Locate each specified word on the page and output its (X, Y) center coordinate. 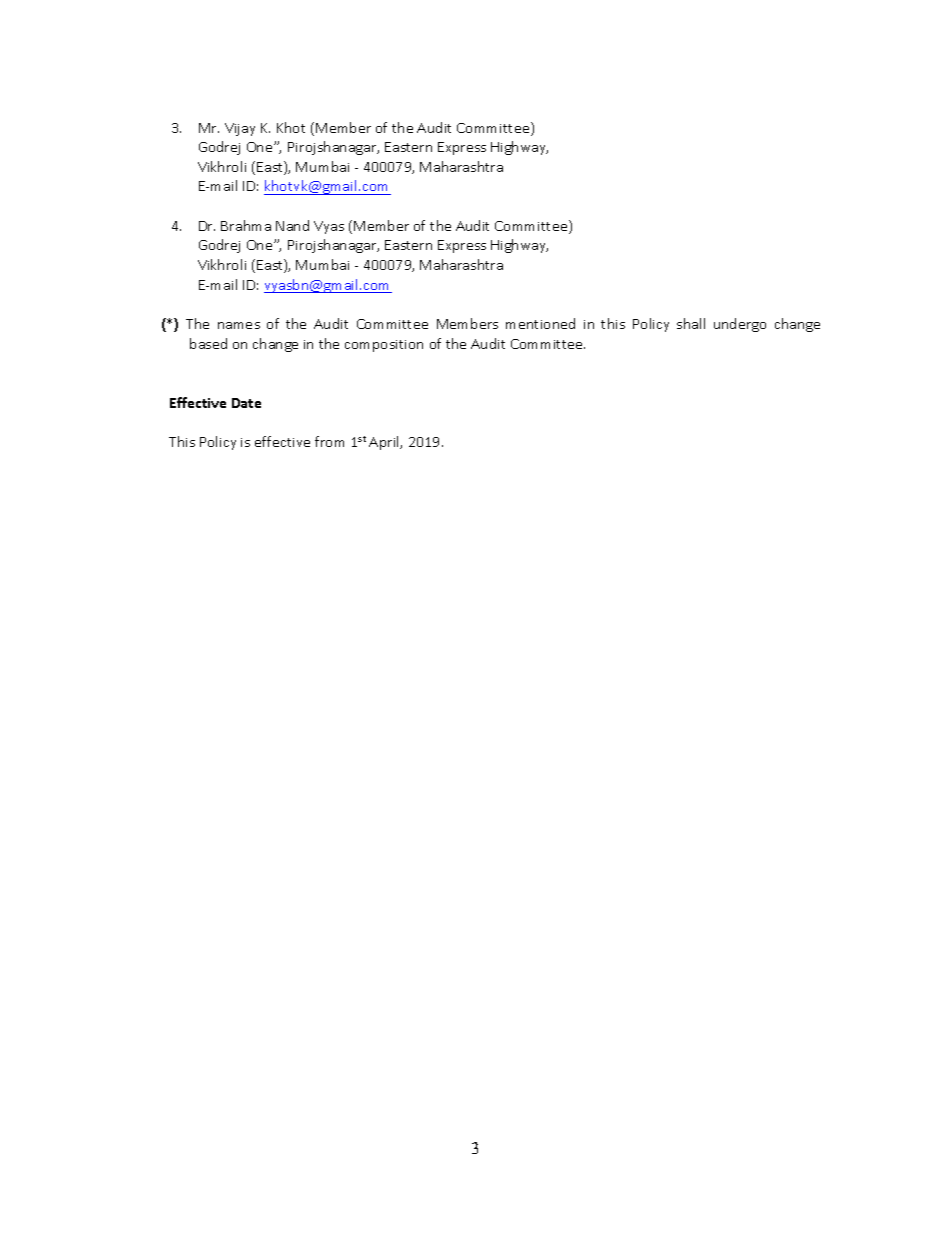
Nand (292, 225)
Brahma (246, 225)
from (329, 441)
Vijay (240, 129)
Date (246, 403)
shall (691, 323)
